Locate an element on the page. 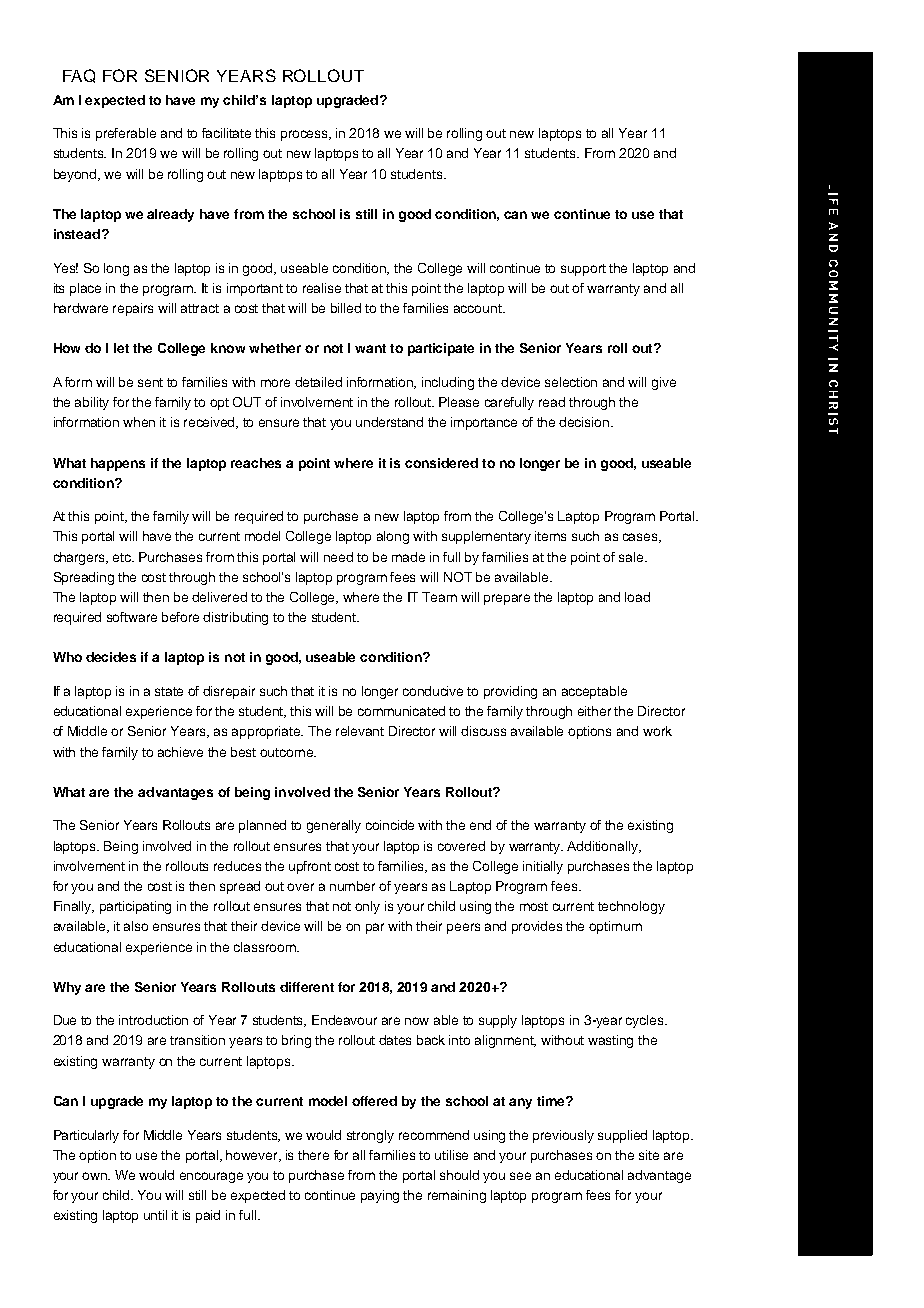 The image size is (924, 1308). own is located at coordinates (96, 1176).
